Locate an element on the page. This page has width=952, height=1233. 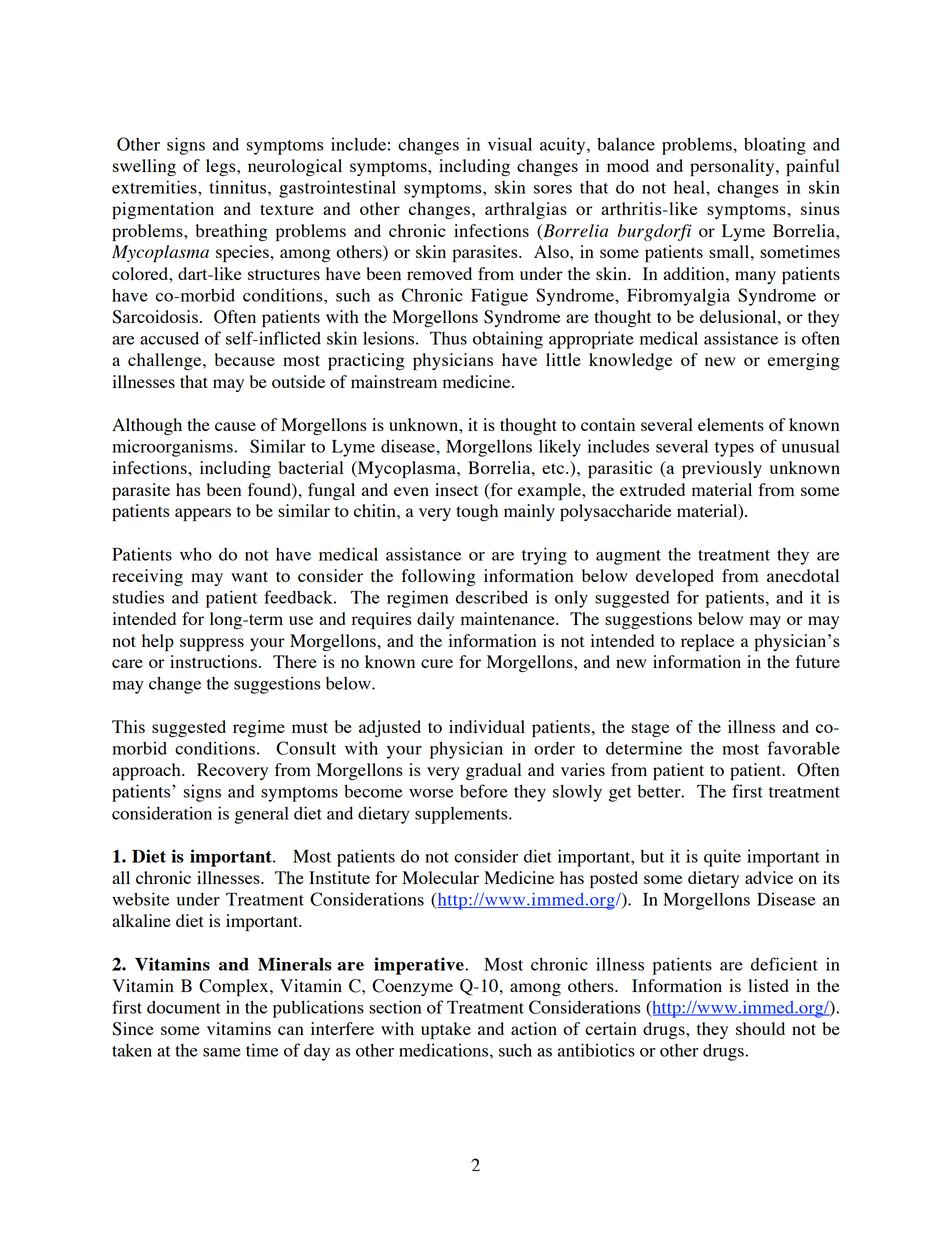
described is located at coordinates (492, 597).
